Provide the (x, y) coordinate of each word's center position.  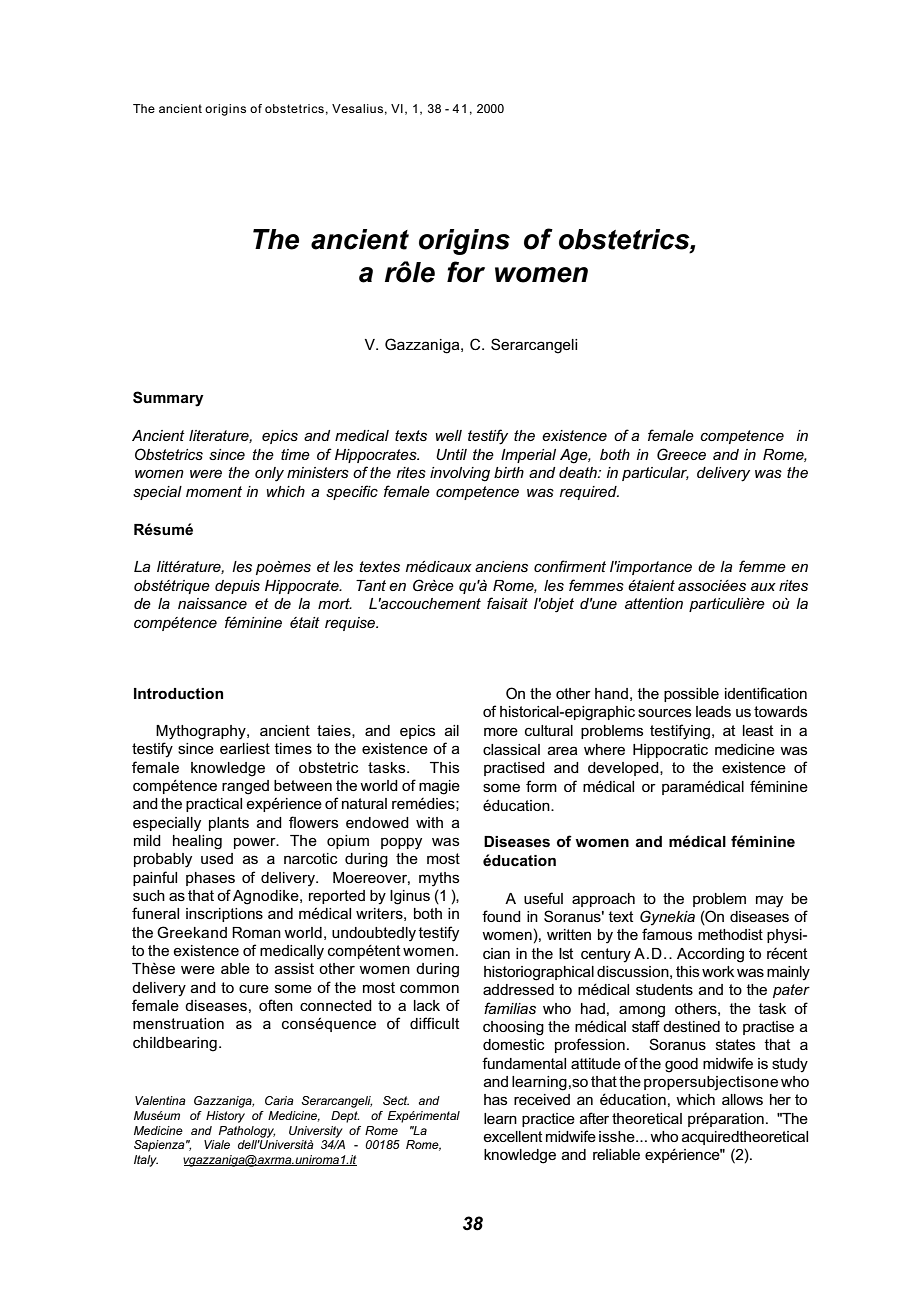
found (501, 916)
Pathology (247, 1132)
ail (452, 730)
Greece (681, 454)
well (448, 435)
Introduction (178, 693)
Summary (168, 399)
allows (742, 1099)
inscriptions (224, 915)
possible (691, 695)
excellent (513, 1136)
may (769, 901)
